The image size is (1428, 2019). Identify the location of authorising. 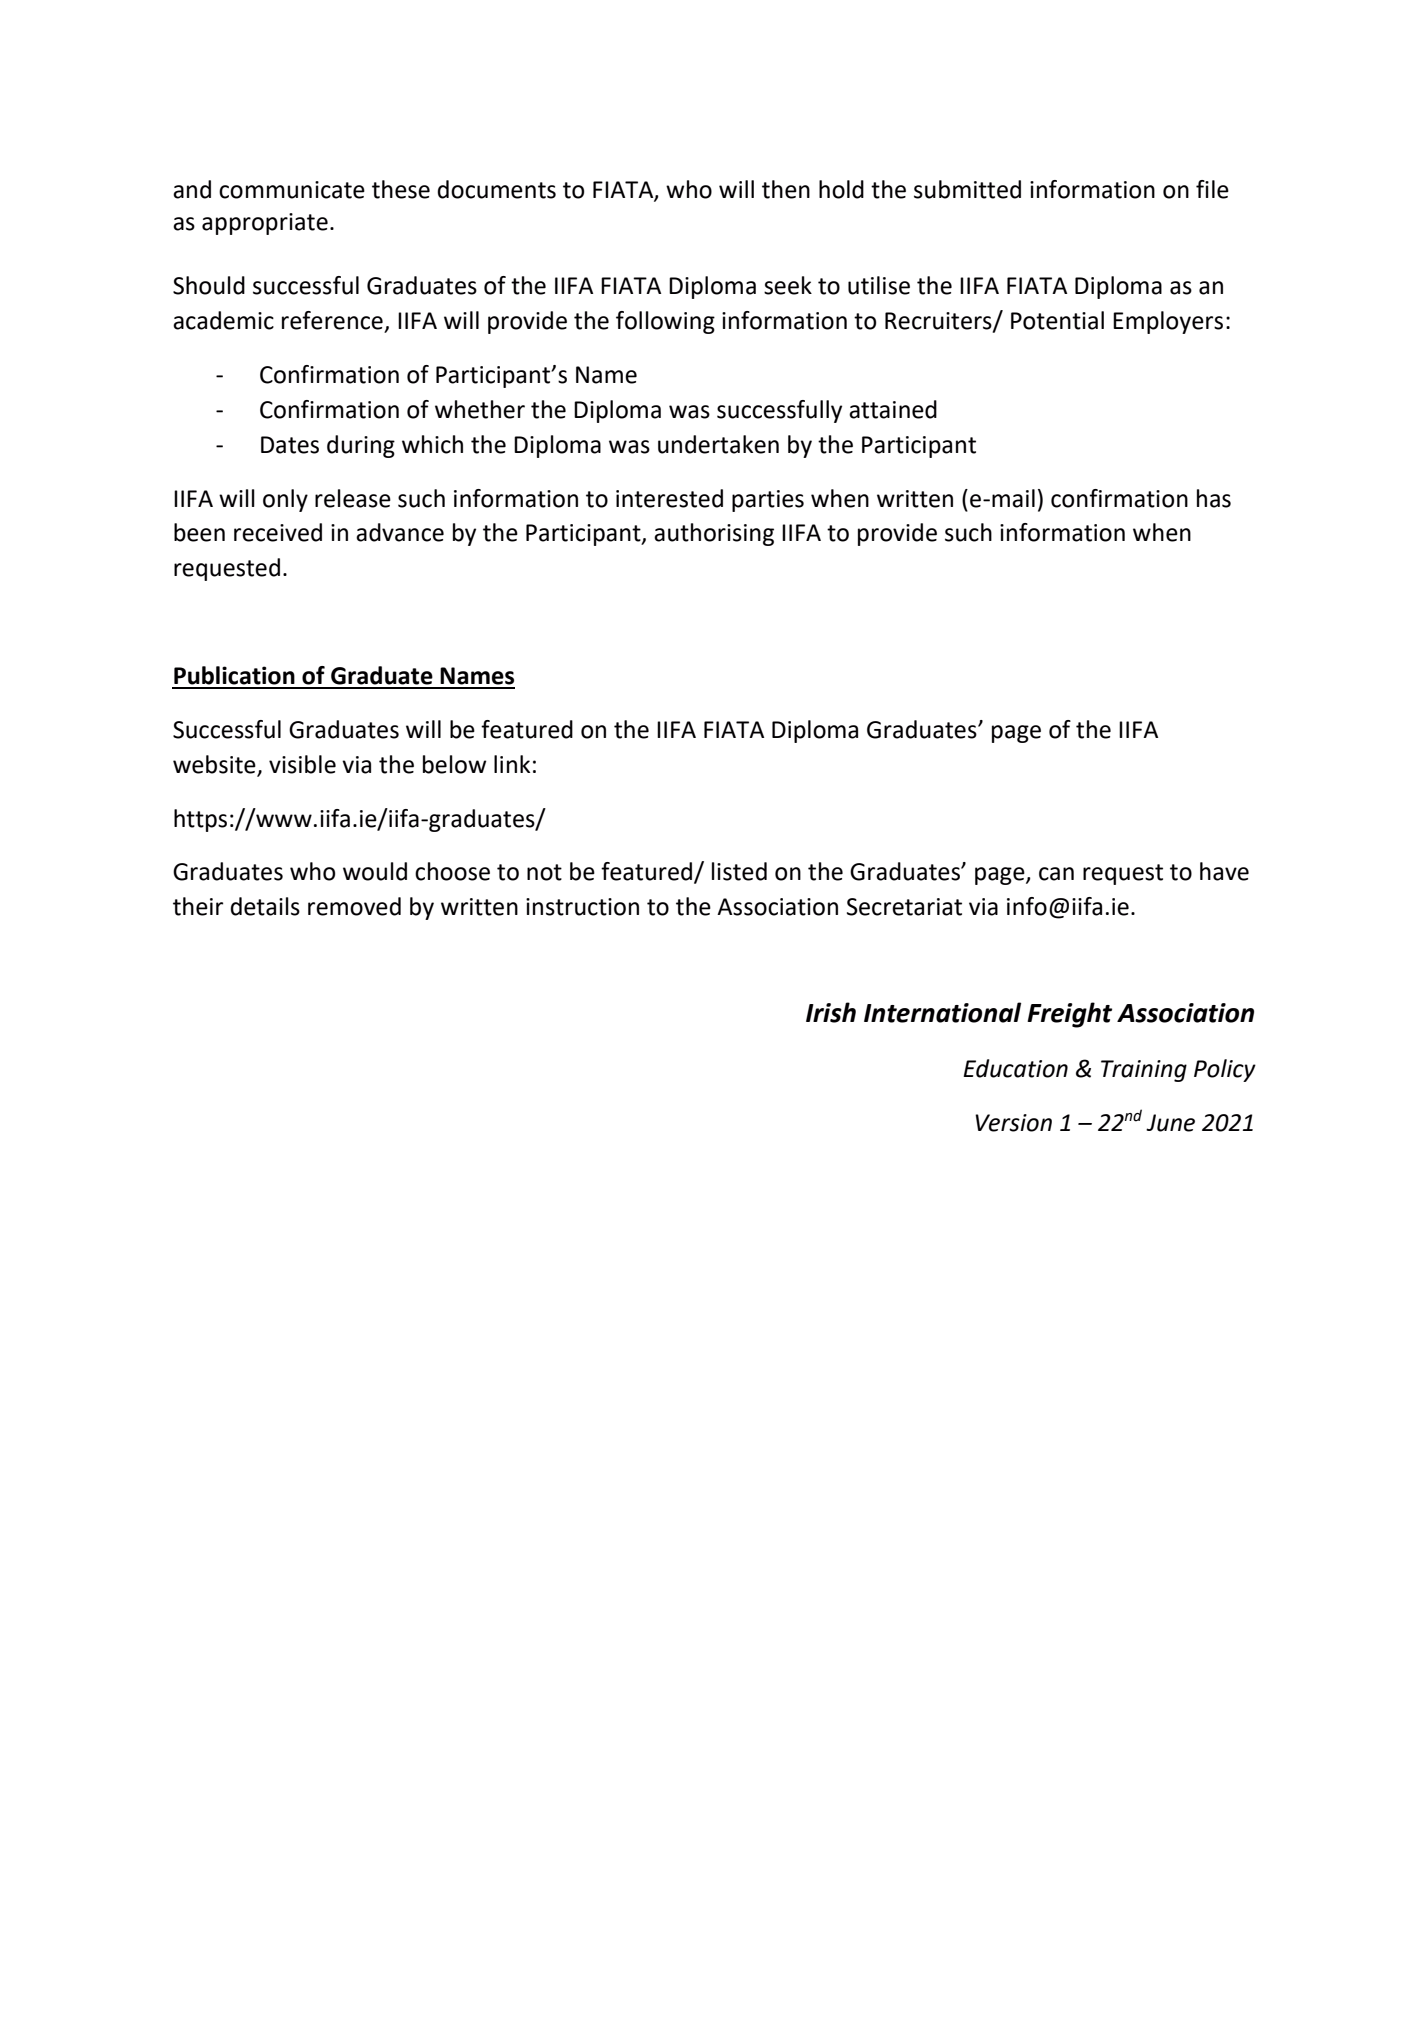
(714, 534).
